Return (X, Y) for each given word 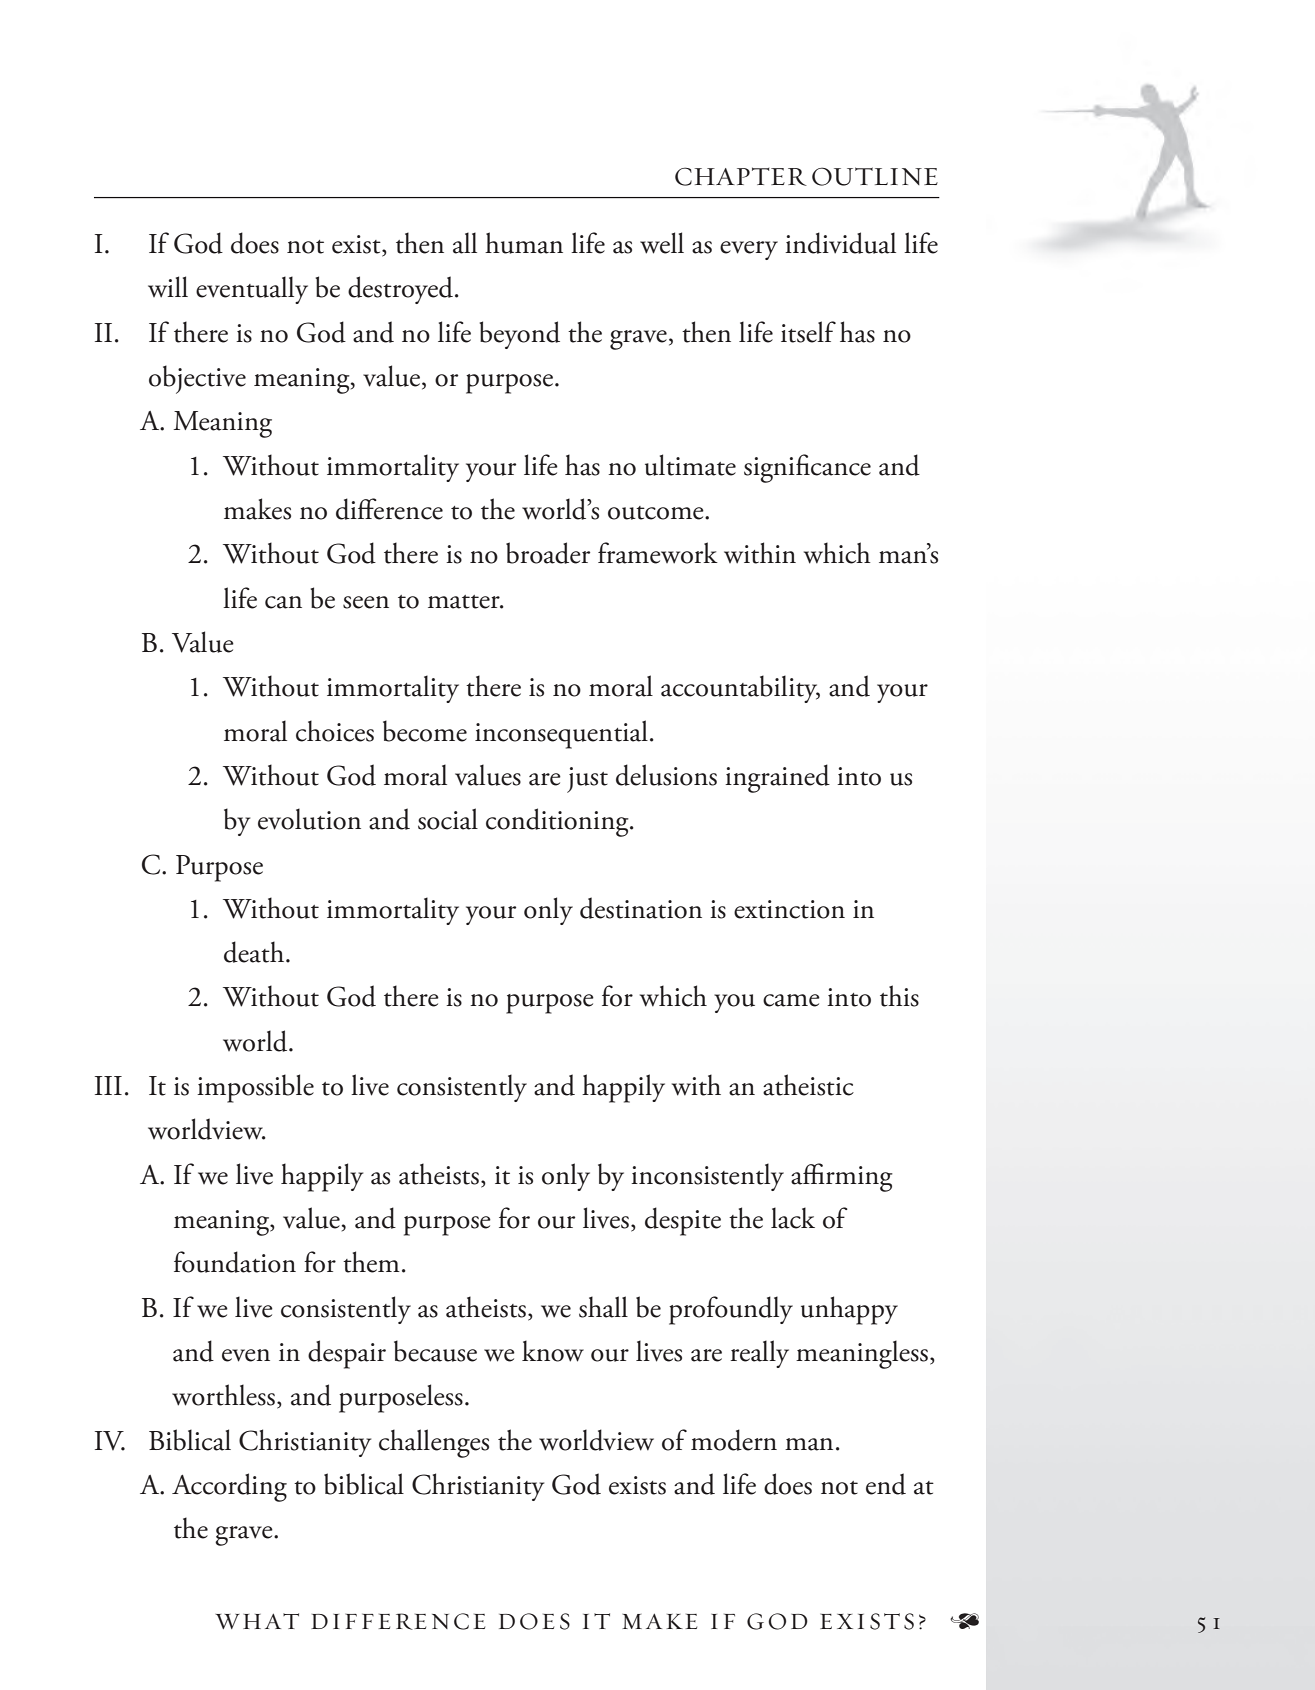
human (524, 243)
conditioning (558, 822)
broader (548, 553)
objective (197, 379)
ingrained (777, 778)
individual (840, 243)
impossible (255, 1088)
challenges (434, 1443)
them (371, 1262)
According (229, 1487)
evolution (309, 819)
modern (734, 1440)
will (168, 287)
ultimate (690, 465)
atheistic (808, 1085)
